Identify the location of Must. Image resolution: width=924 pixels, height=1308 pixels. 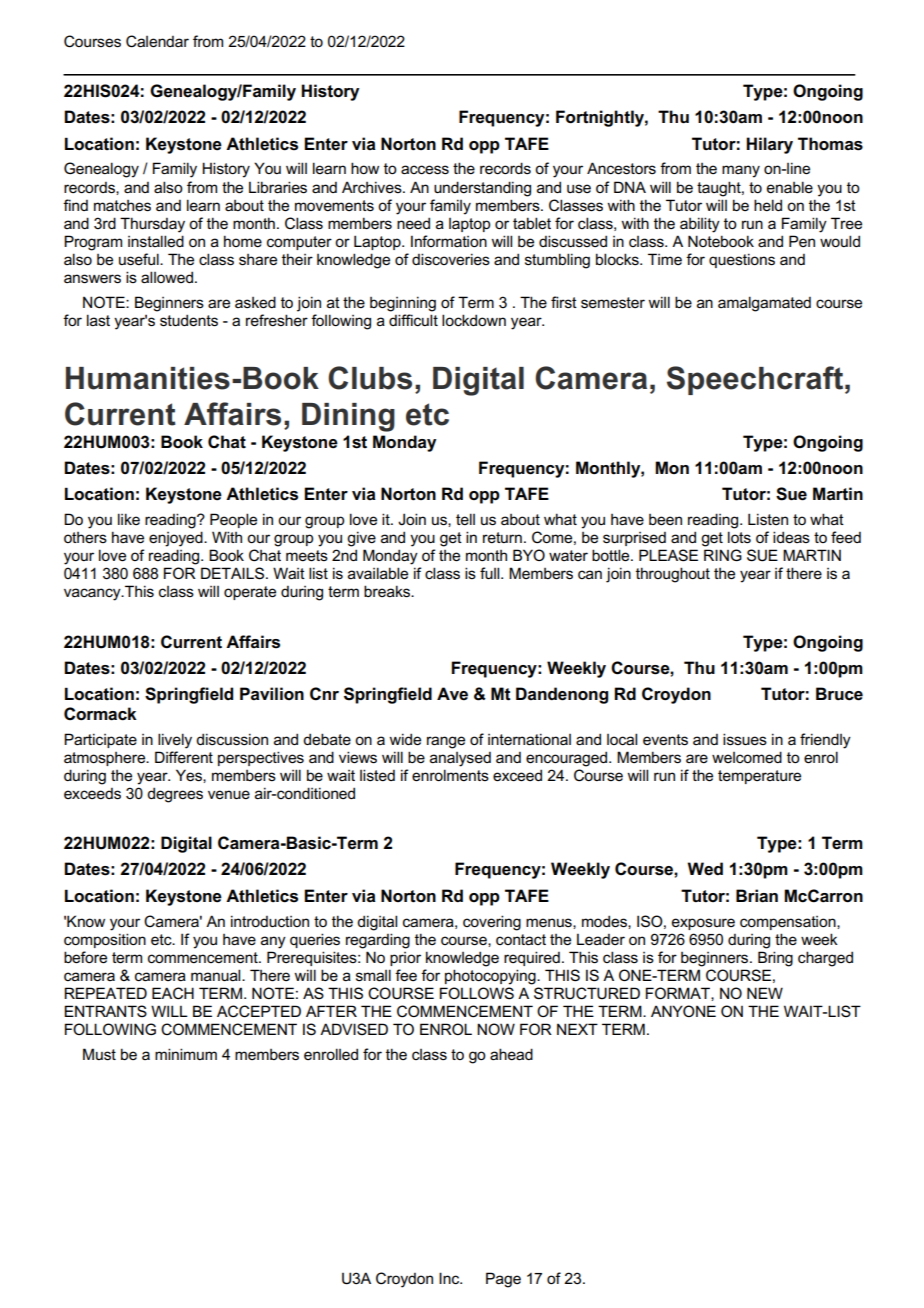
(99, 1054).
